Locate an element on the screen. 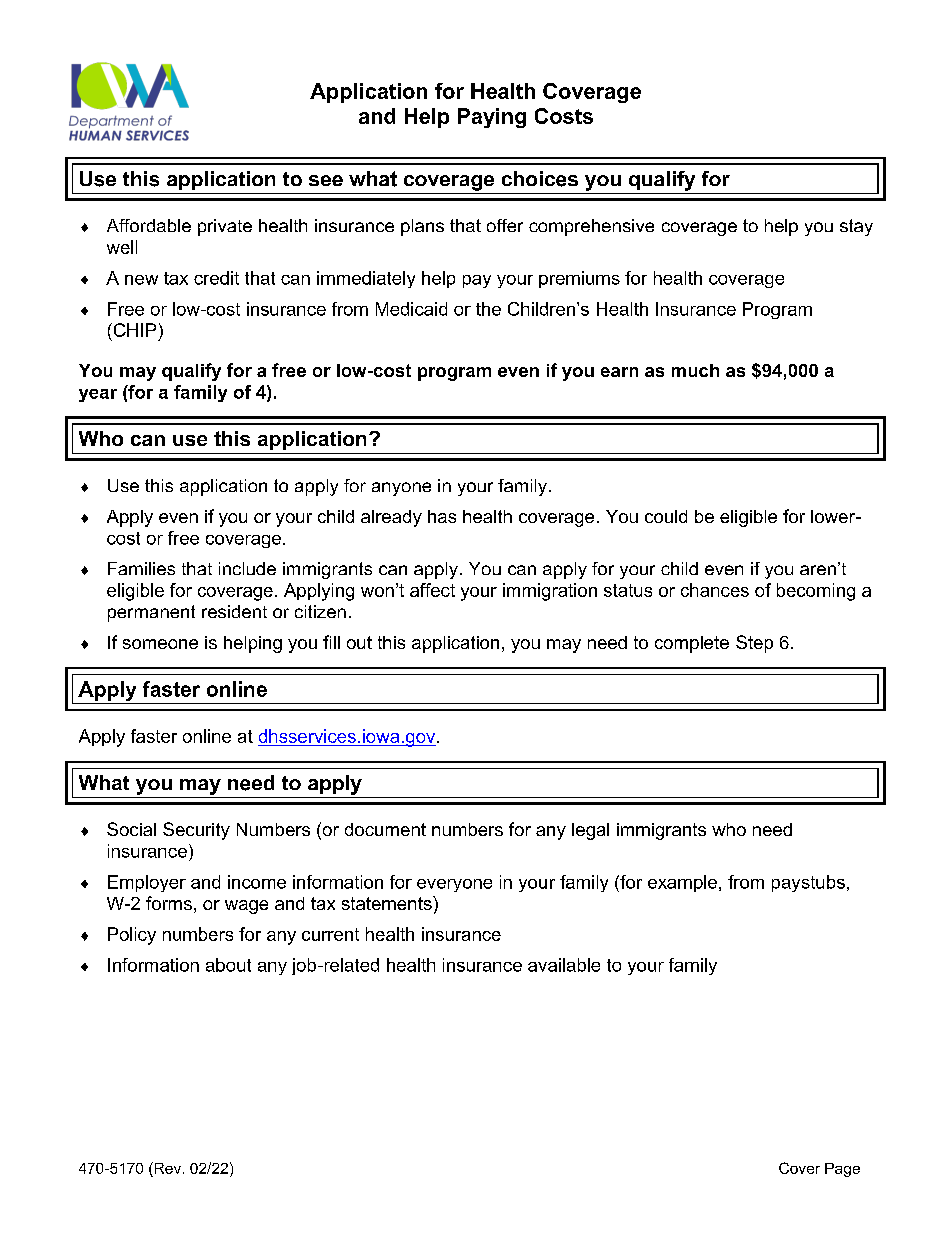 The width and height of the screenshot is (952, 1233). affect is located at coordinates (432, 590).
